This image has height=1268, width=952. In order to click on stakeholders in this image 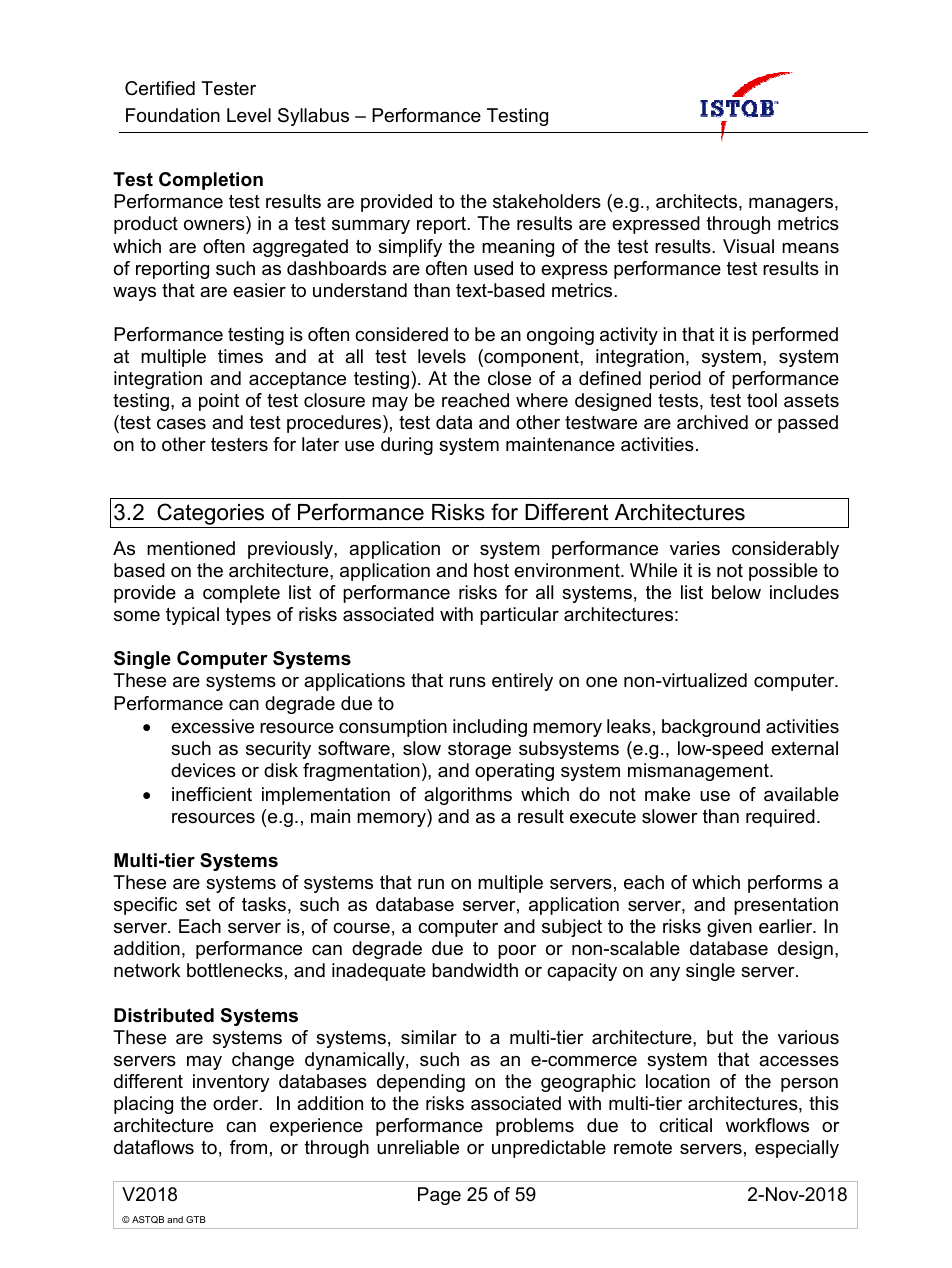, I will do `click(547, 201)`.
